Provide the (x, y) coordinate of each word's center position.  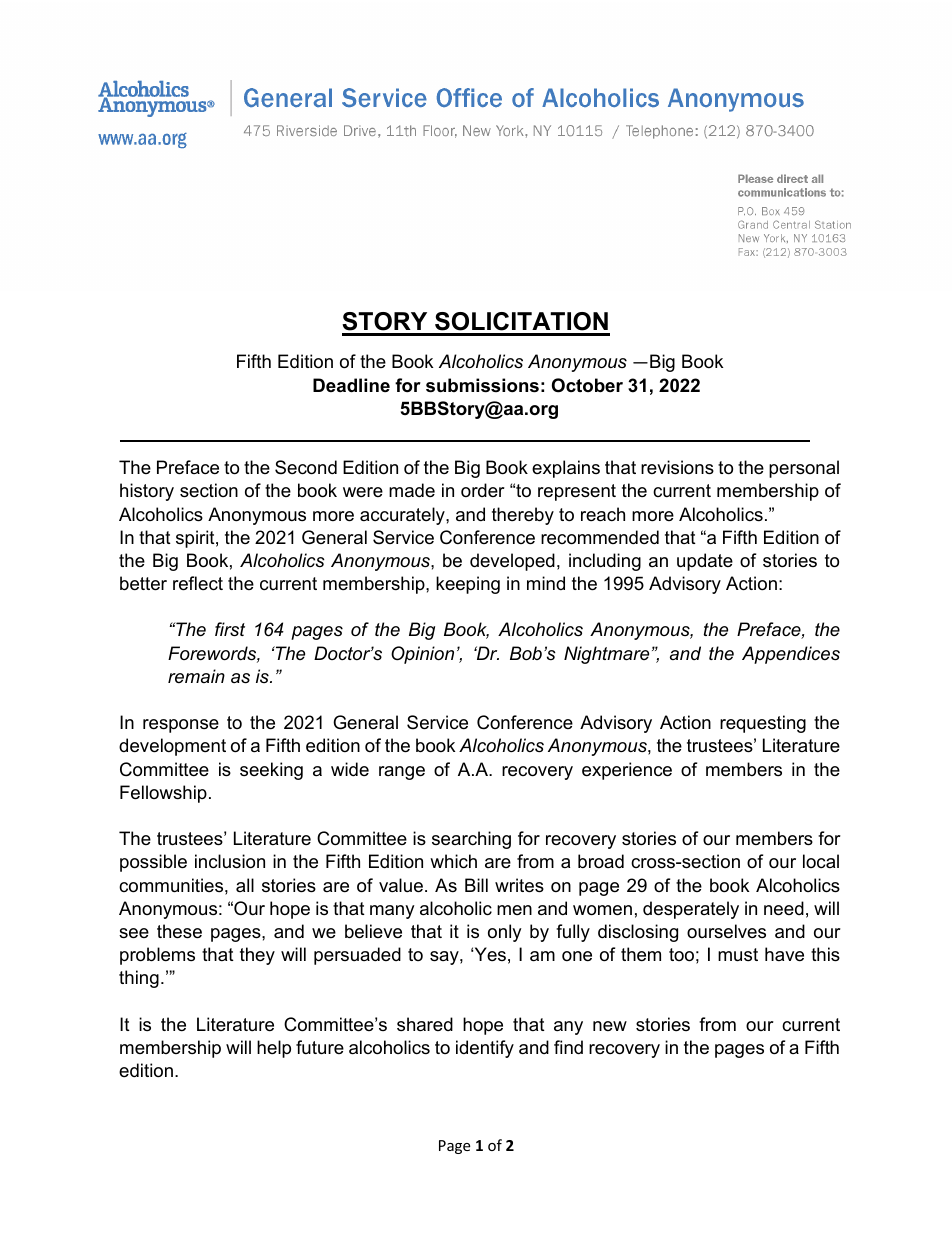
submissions (482, 385)
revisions (677, 467)
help (274, 1049)
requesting (763, 724)
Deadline (351, 385)
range (402, 773)
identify (485, 1049)
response (181, 726)
